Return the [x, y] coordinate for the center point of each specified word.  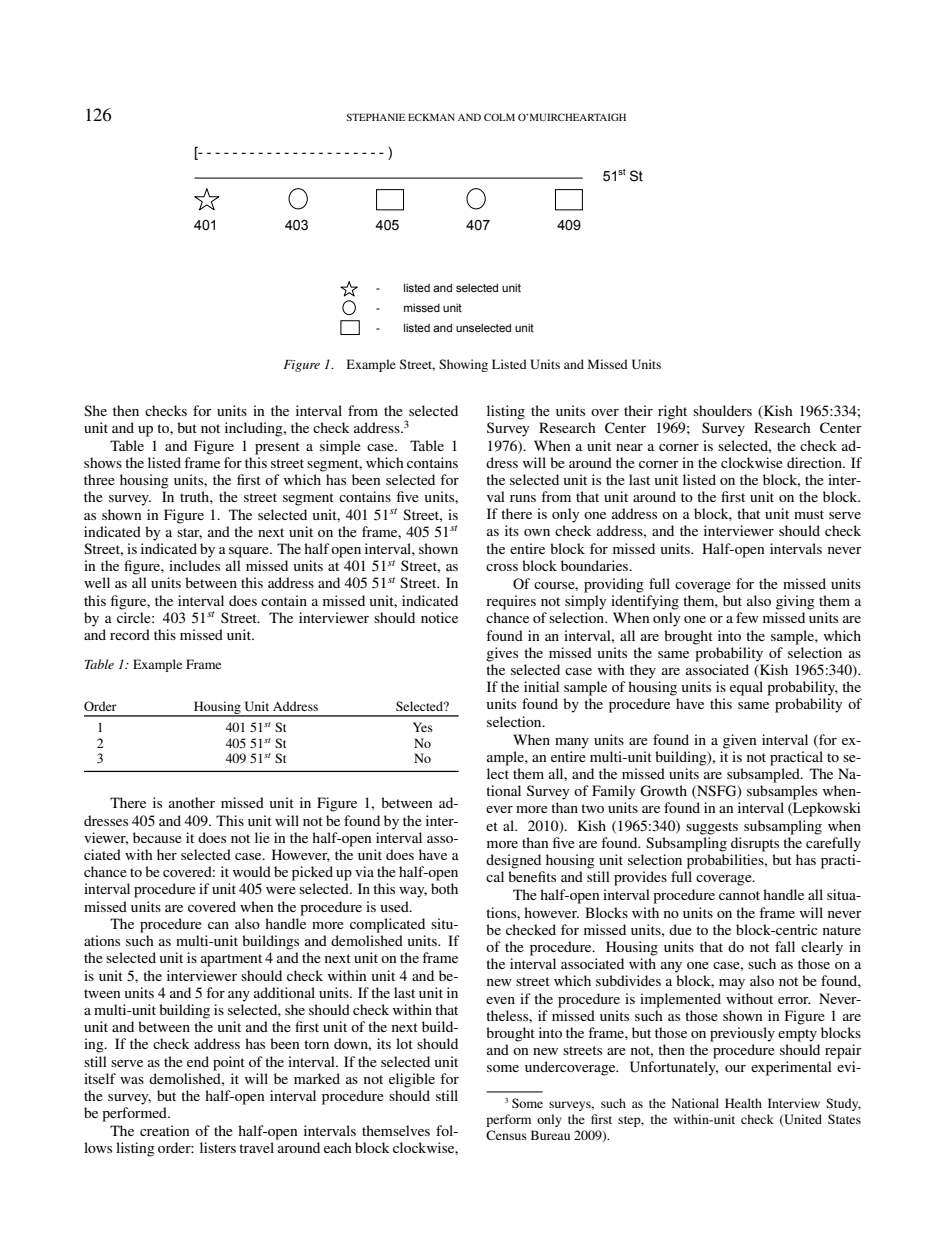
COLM [499, 117]
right [672, 412]
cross [502, 567]
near [629, 447]
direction [815, 462]
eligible [412, 1080]
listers [218, 1147]
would [252, 871]
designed [513, 861]
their [638, 410]
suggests [712, 828]
